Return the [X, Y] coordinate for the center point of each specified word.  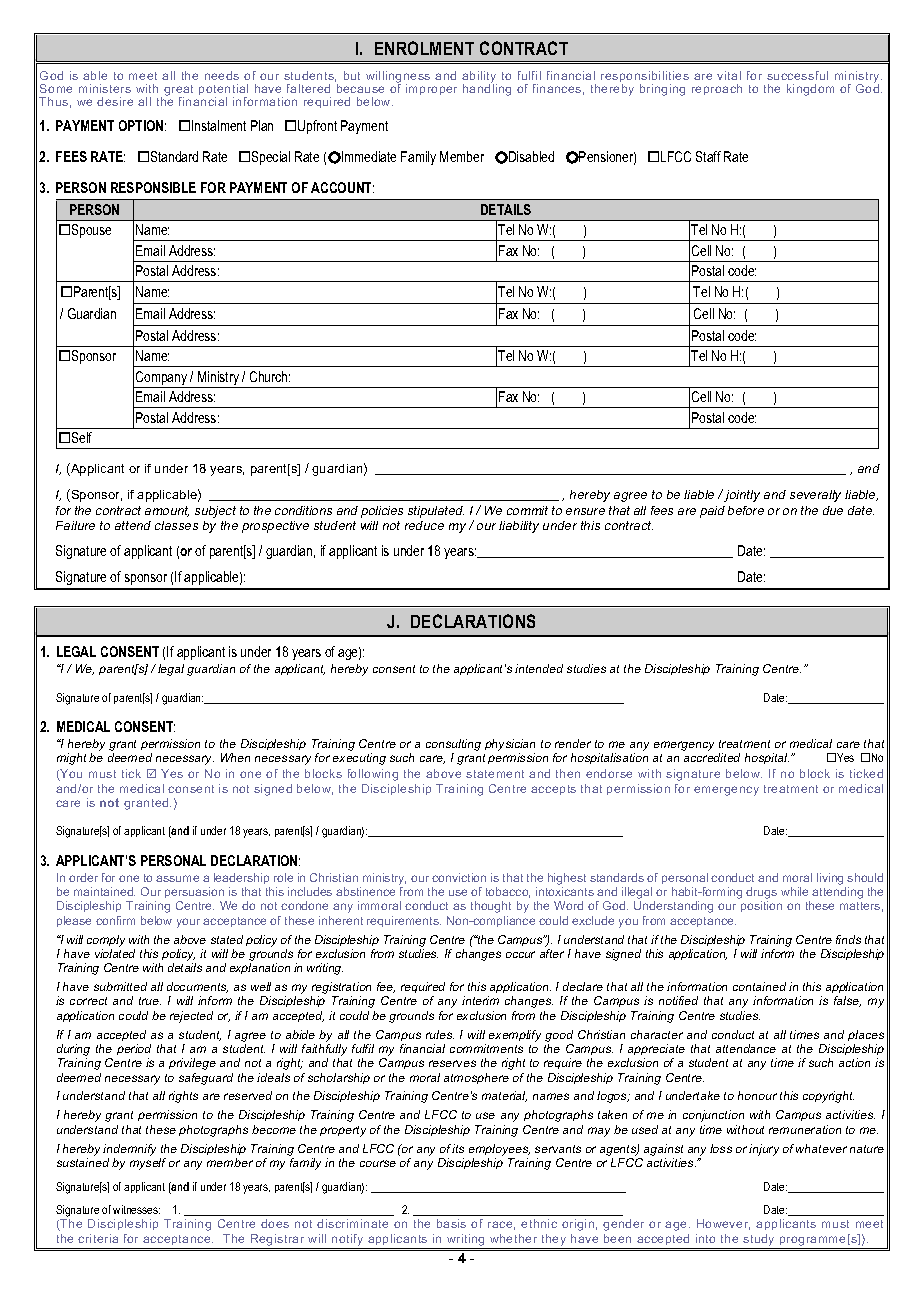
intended [539, 668]
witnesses [136, 1209]
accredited [712, 757]
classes [176, 525]
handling [487, 89]
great [178, 92]
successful [797, 75]
